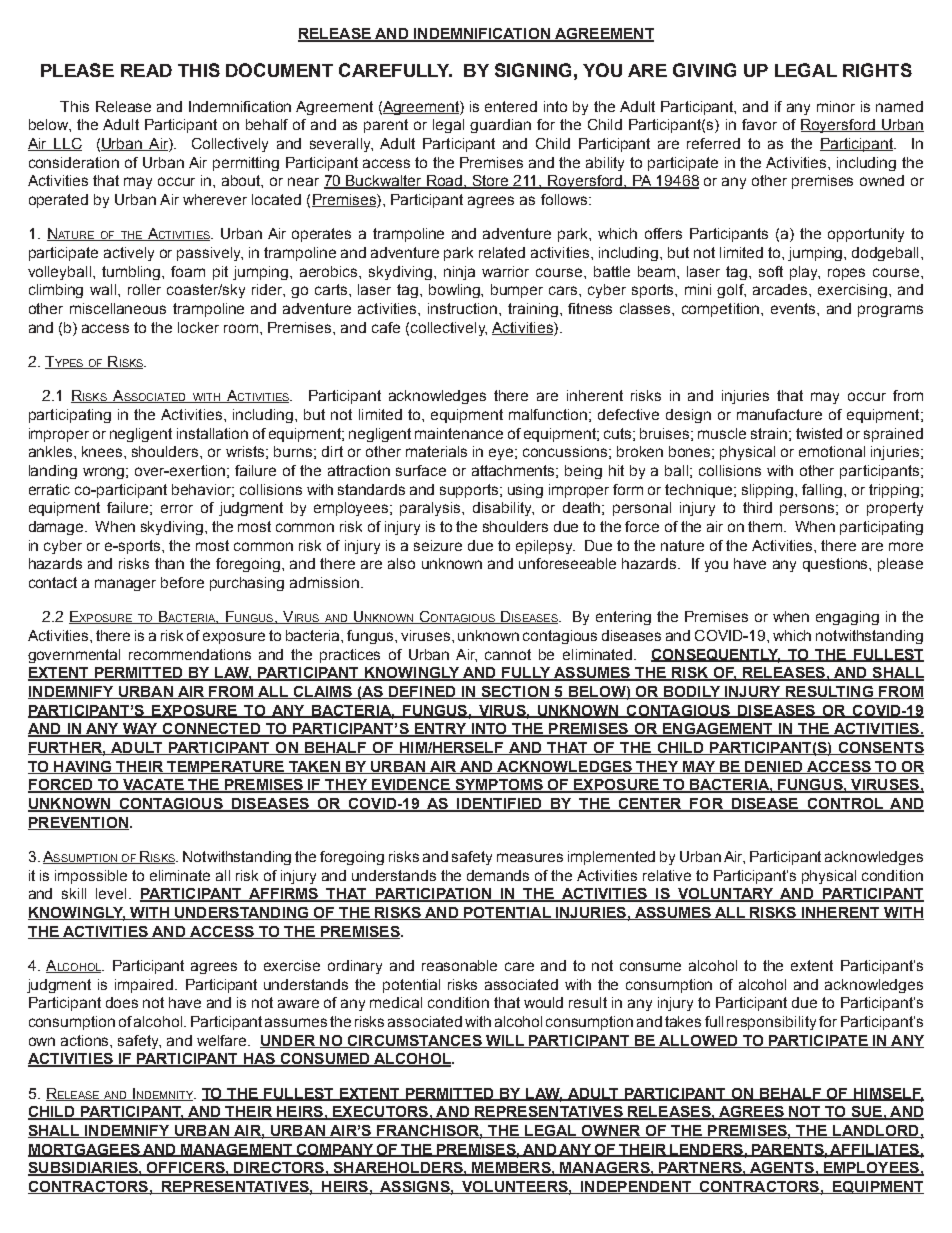 The height and width of the screenshot is (1233, 952). Describe the element at coordinates (459, 433) in the screenshot. I see `maintenance` at that location.
